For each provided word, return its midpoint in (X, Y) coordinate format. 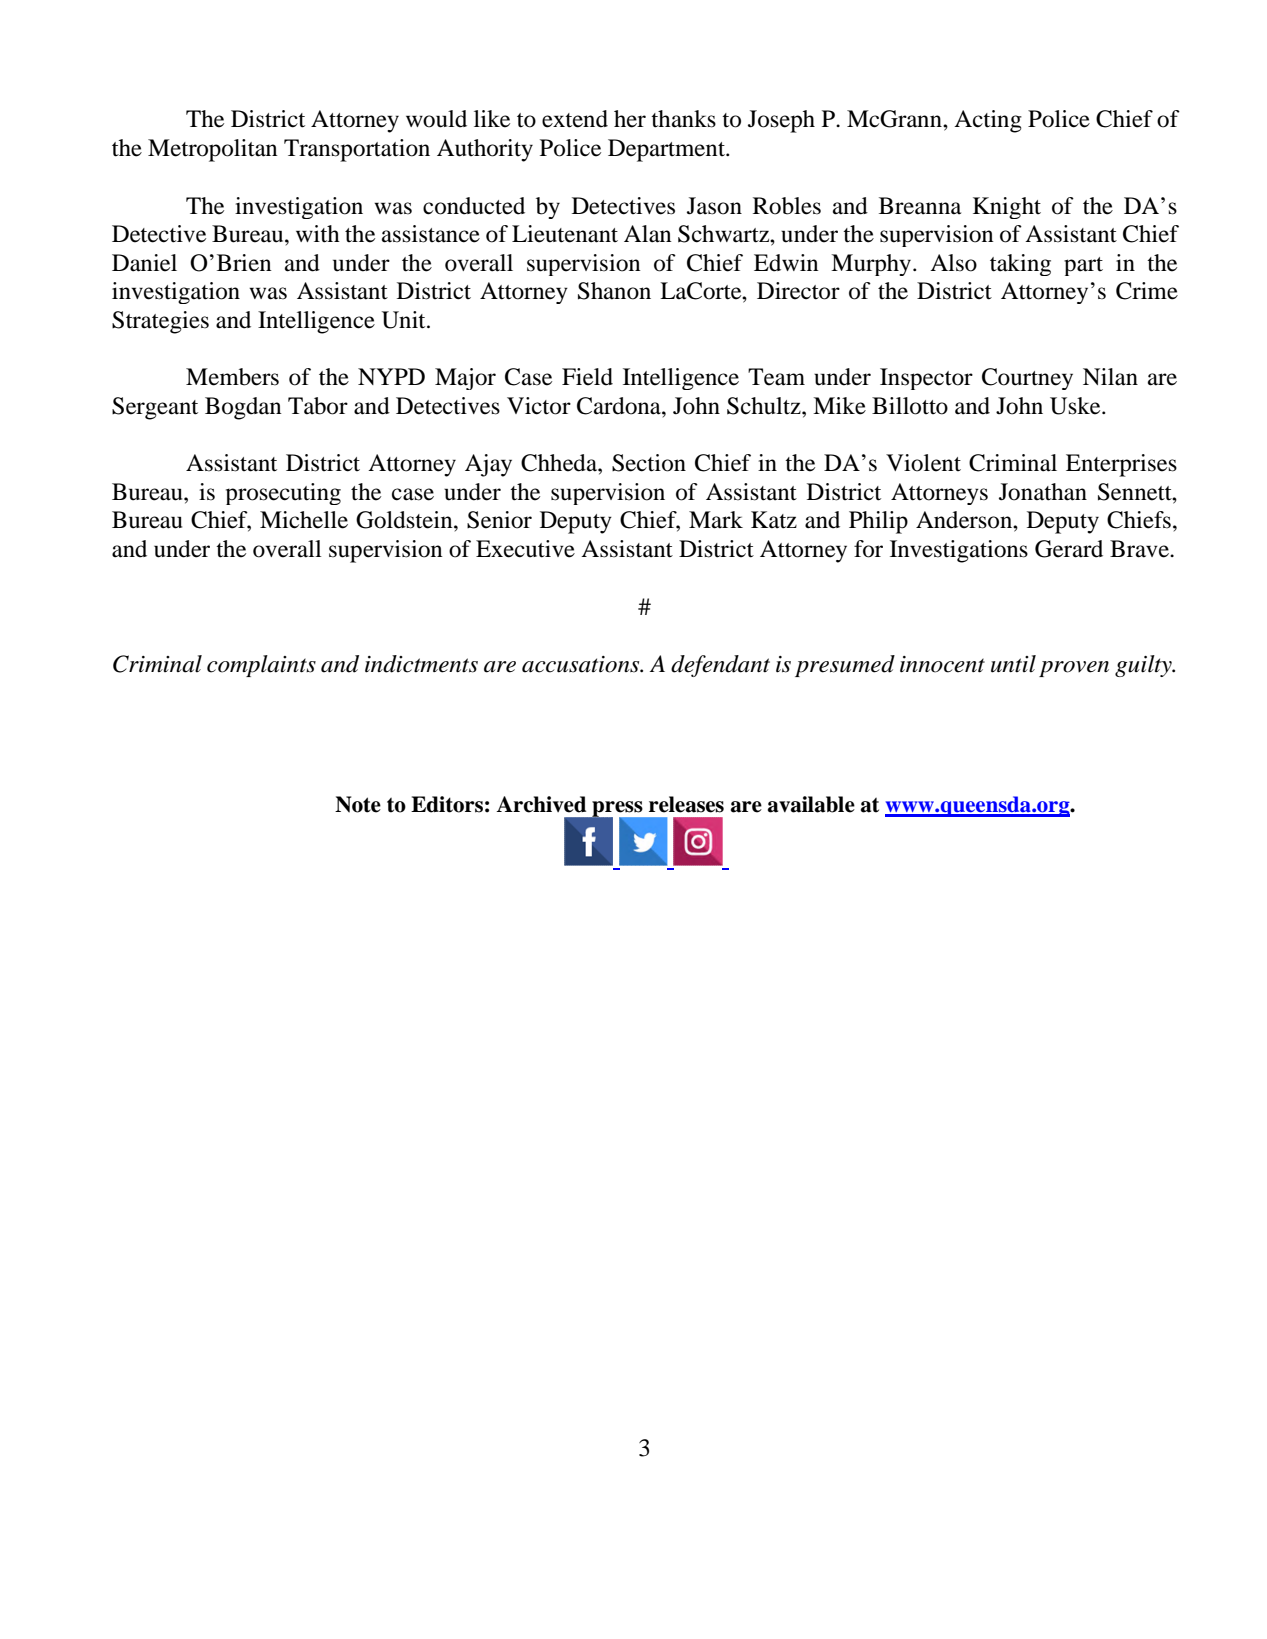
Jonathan (1043, 492)
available (811, 804)
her (630, 119)
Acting (988, 121)
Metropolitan (213, 150)
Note (358, 804)
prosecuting (283, 494)
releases (686, 804)
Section (649, 463)
